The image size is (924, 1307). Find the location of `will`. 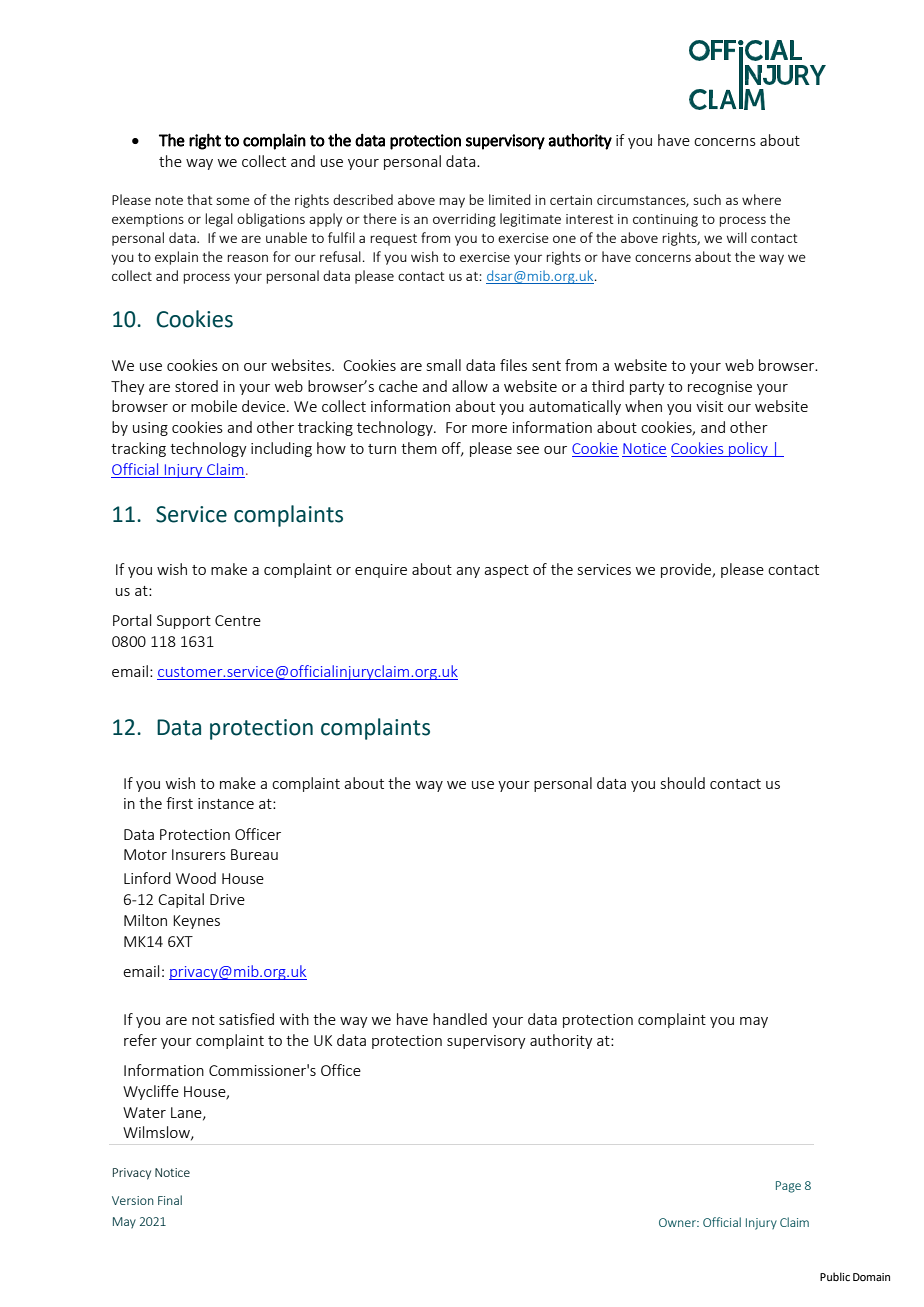

will is located at coordinates (737, 237).
